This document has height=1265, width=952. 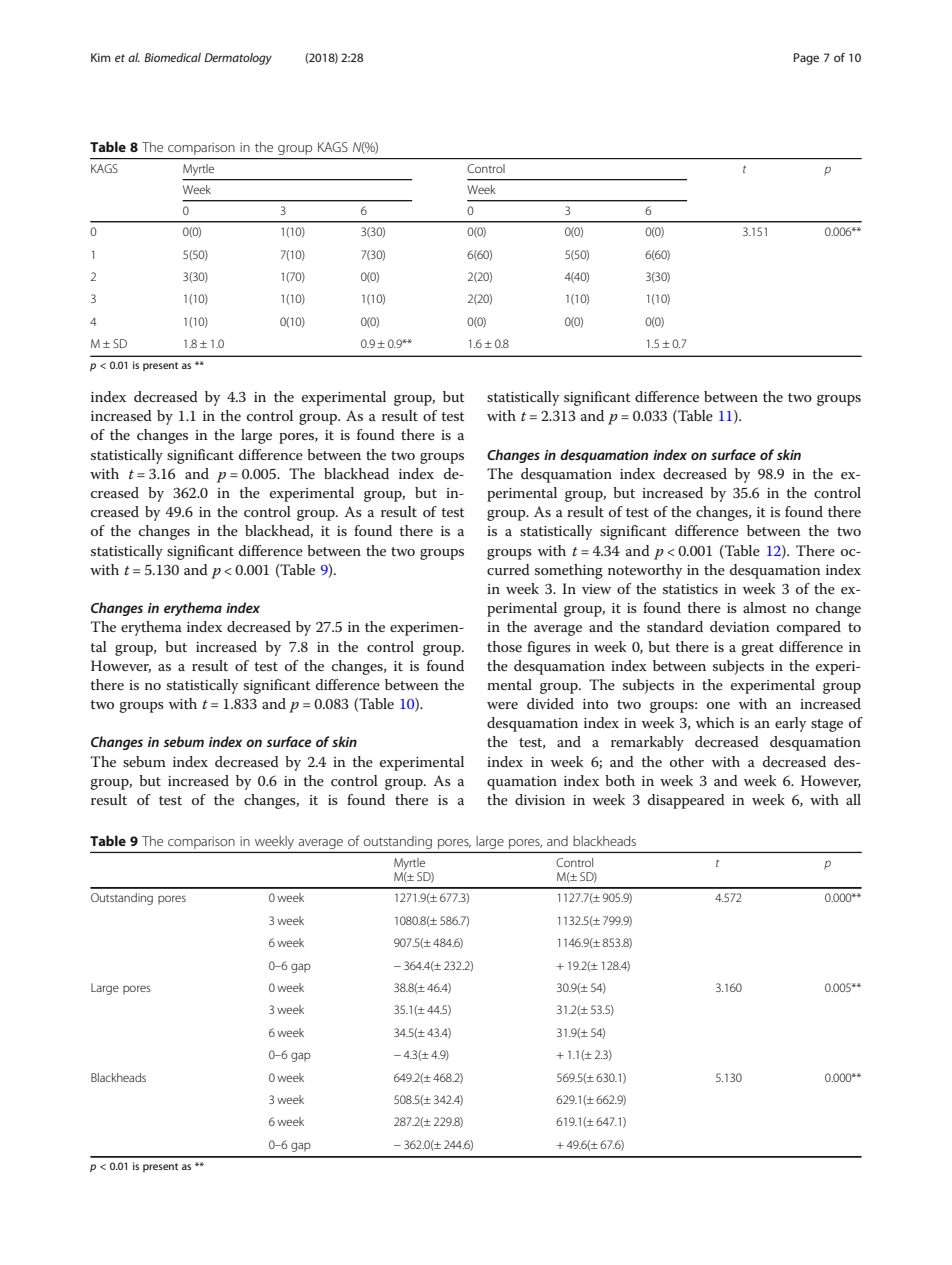 What do you see at coordinates (645, 571) in the document?
I see `noteworthy` at bounding box center [645, 571].
